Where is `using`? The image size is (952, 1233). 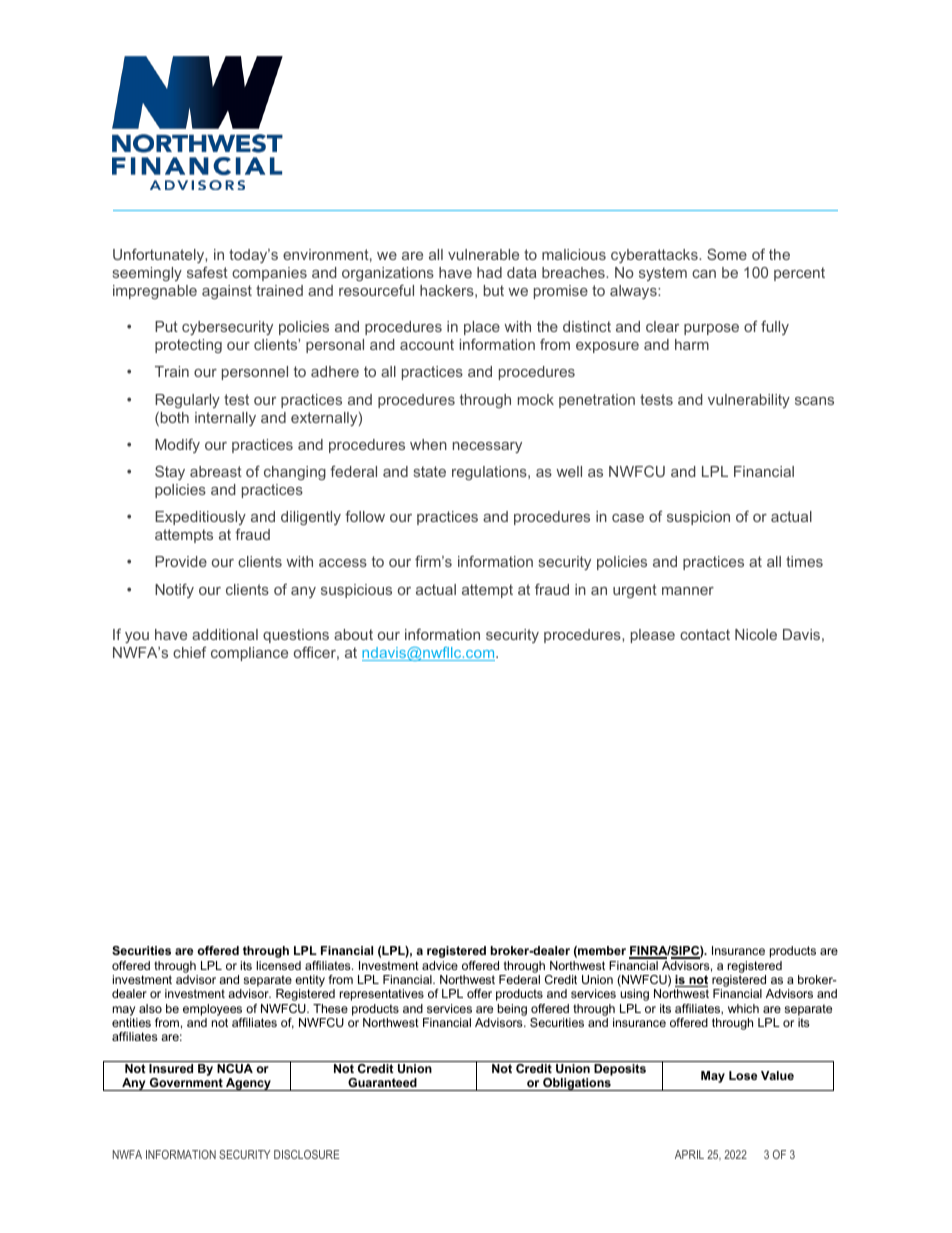
using is located at coordinates (634, 995).
